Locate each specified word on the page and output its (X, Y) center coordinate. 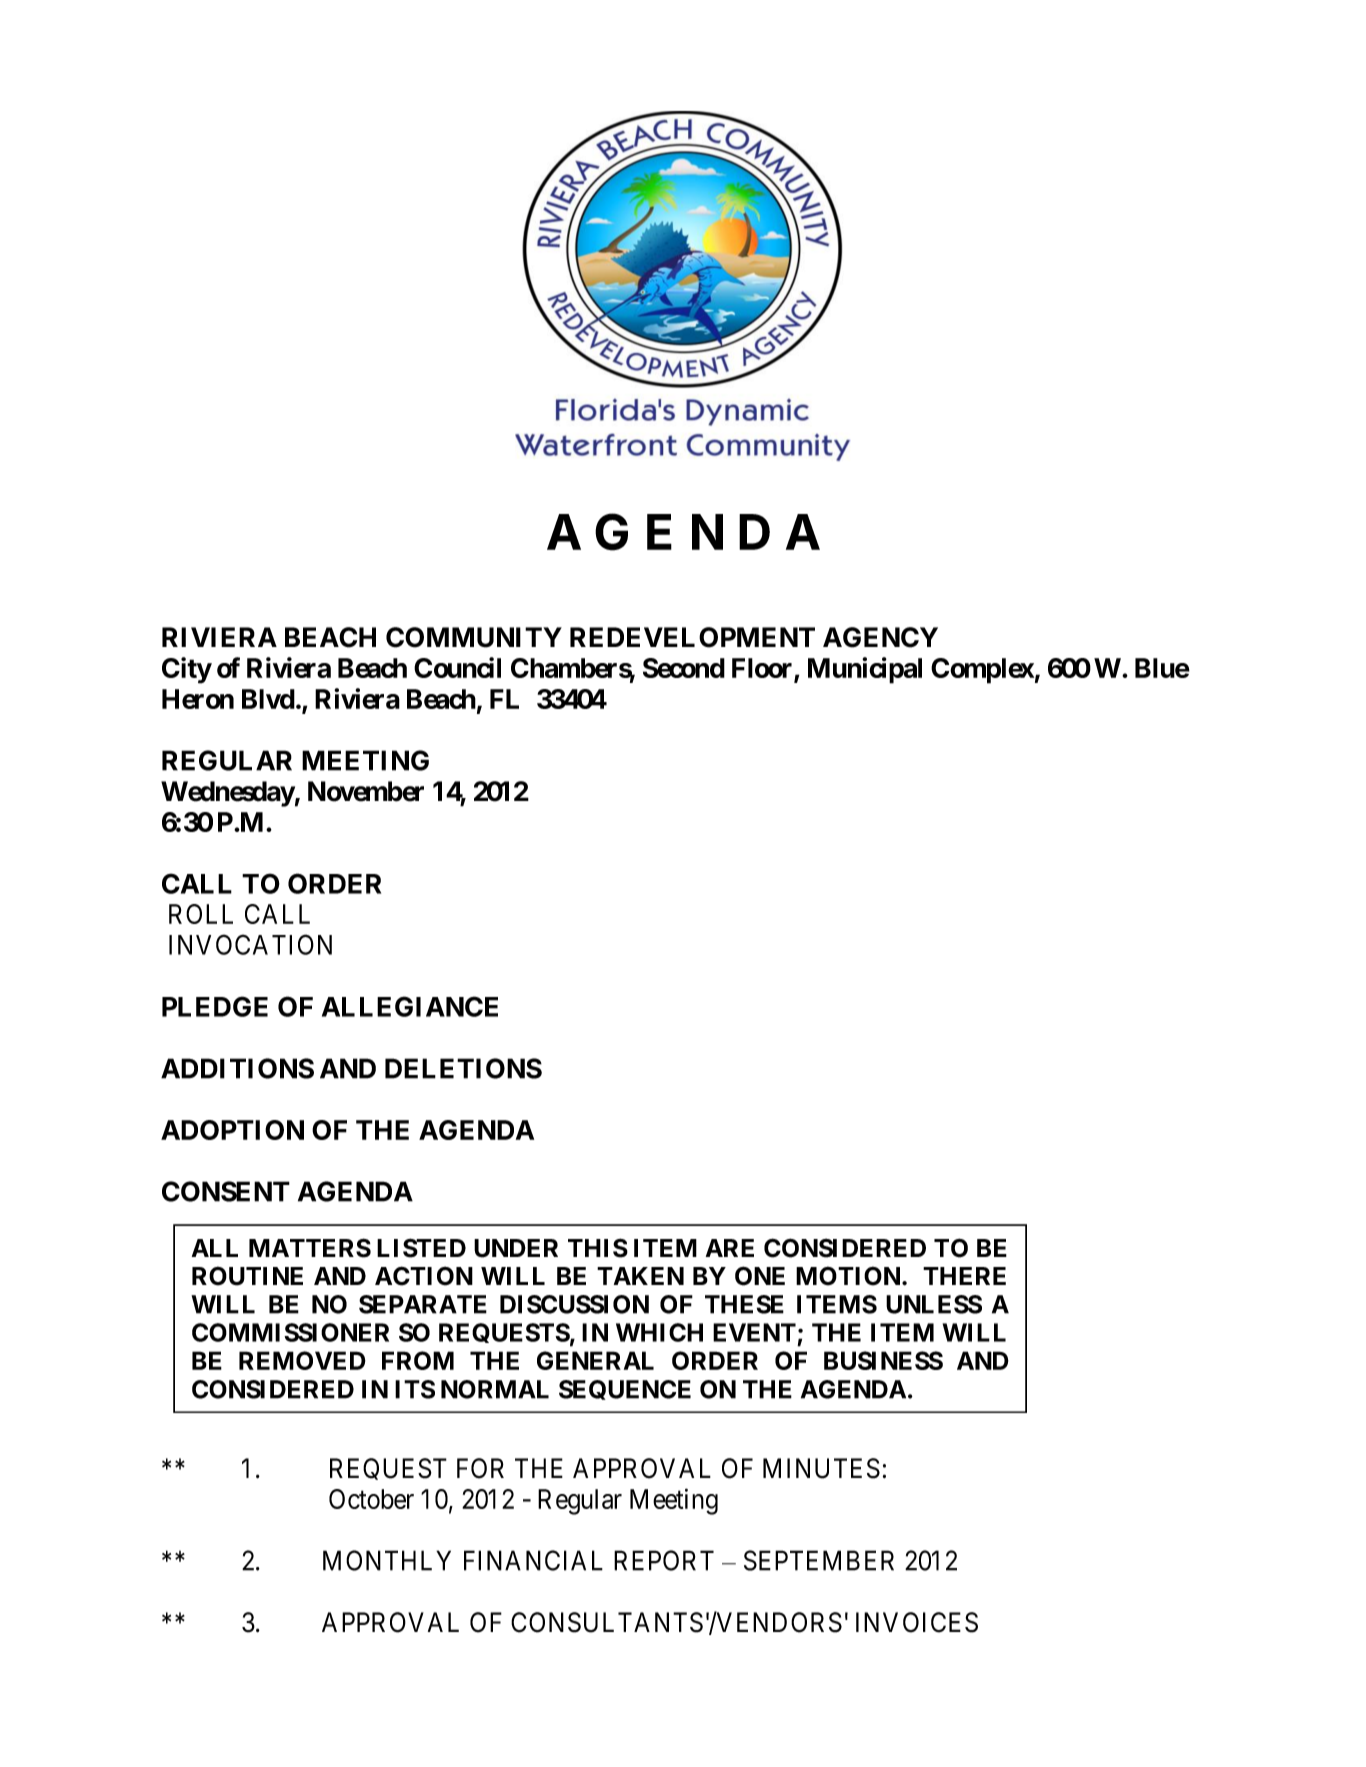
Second (684, 668)
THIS (598, 1248)
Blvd (268, 699)
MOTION (849, 1276)
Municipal (865, 670)
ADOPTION (232, 1130)
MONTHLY (387, 1560)
